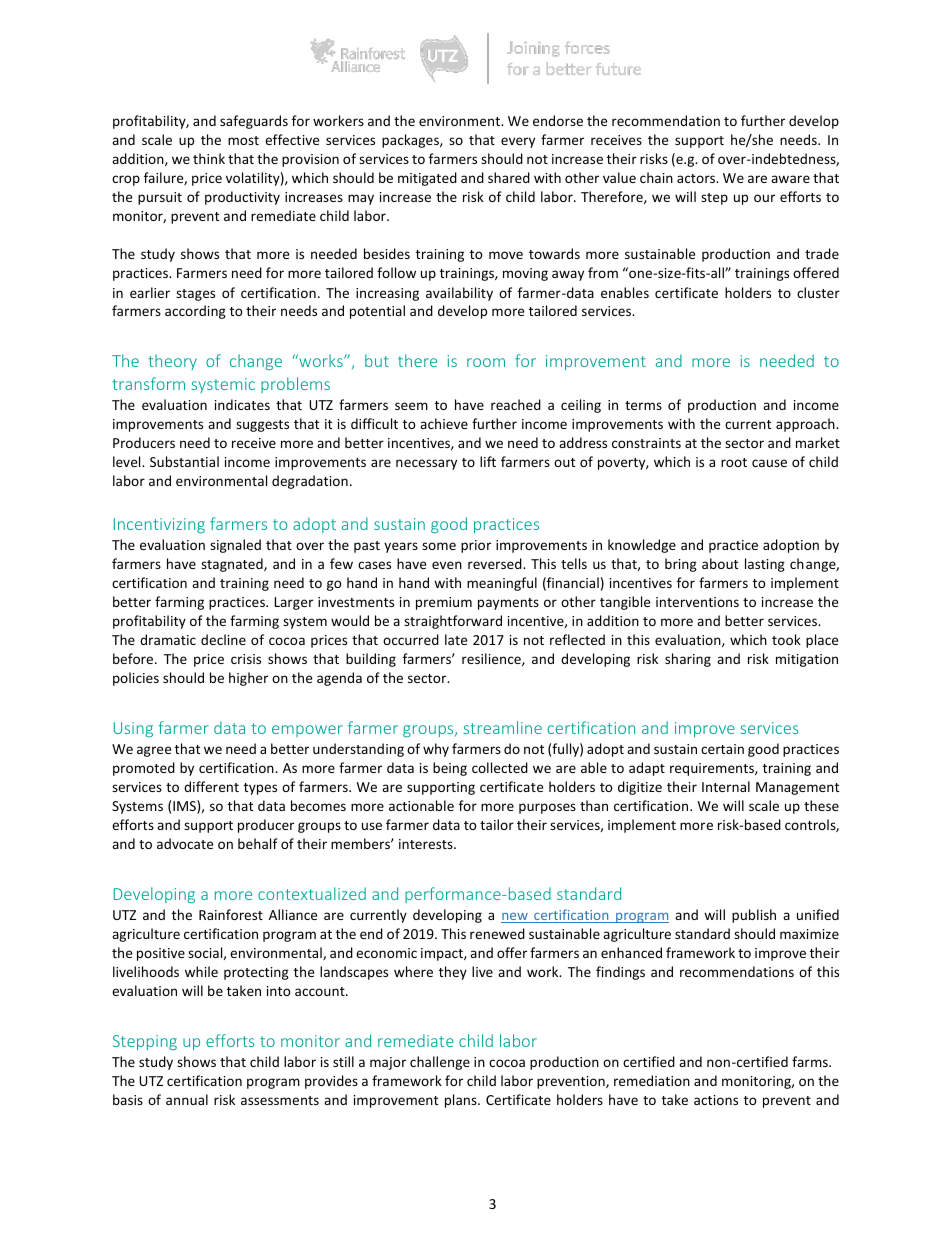  I want to click on challenge, so click(440, 1063).
